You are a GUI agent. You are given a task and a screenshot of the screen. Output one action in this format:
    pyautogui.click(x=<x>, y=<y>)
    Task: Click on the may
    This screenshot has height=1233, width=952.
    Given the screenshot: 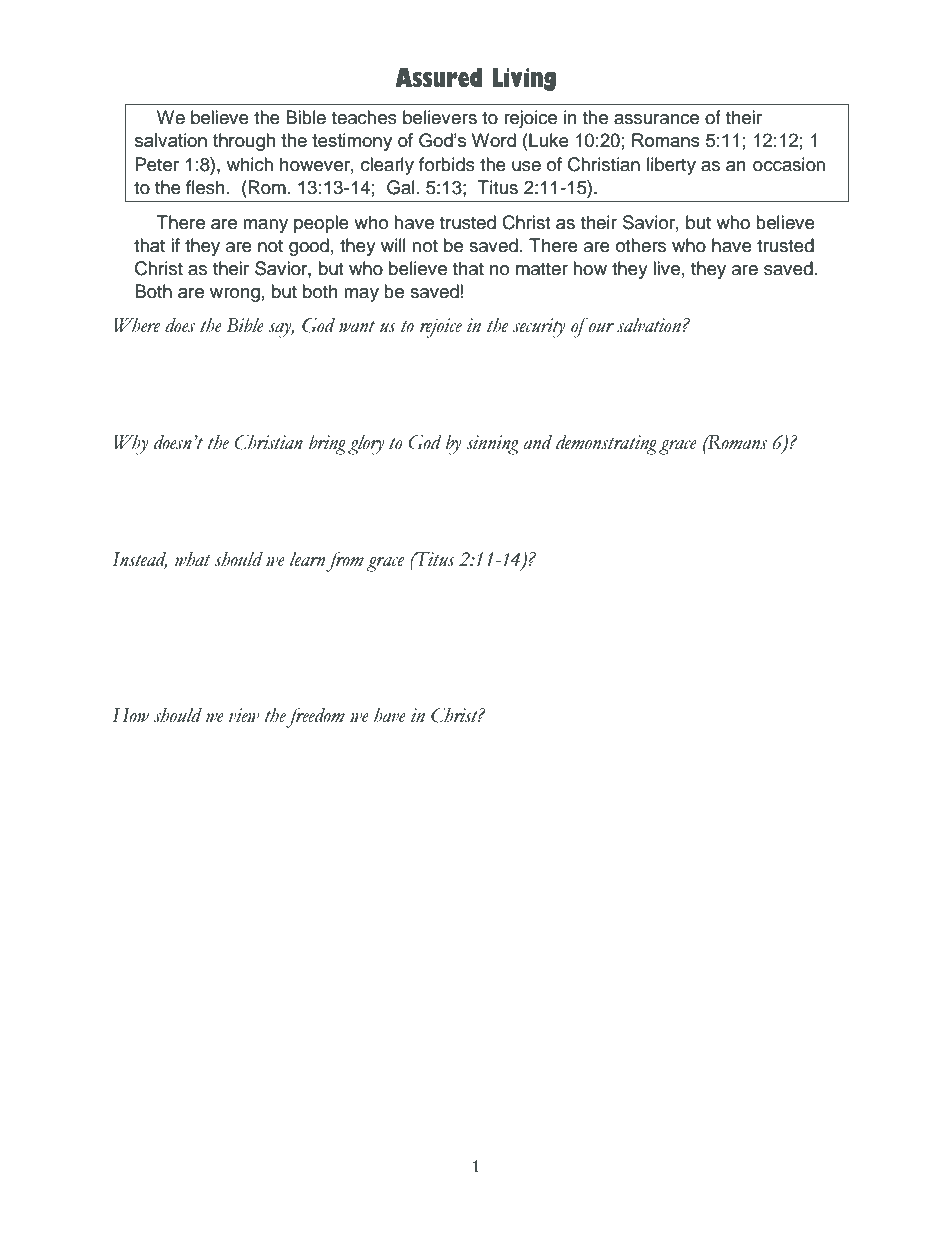 What is the action you would take?
    pyautogui.click(x=361, y=295)
